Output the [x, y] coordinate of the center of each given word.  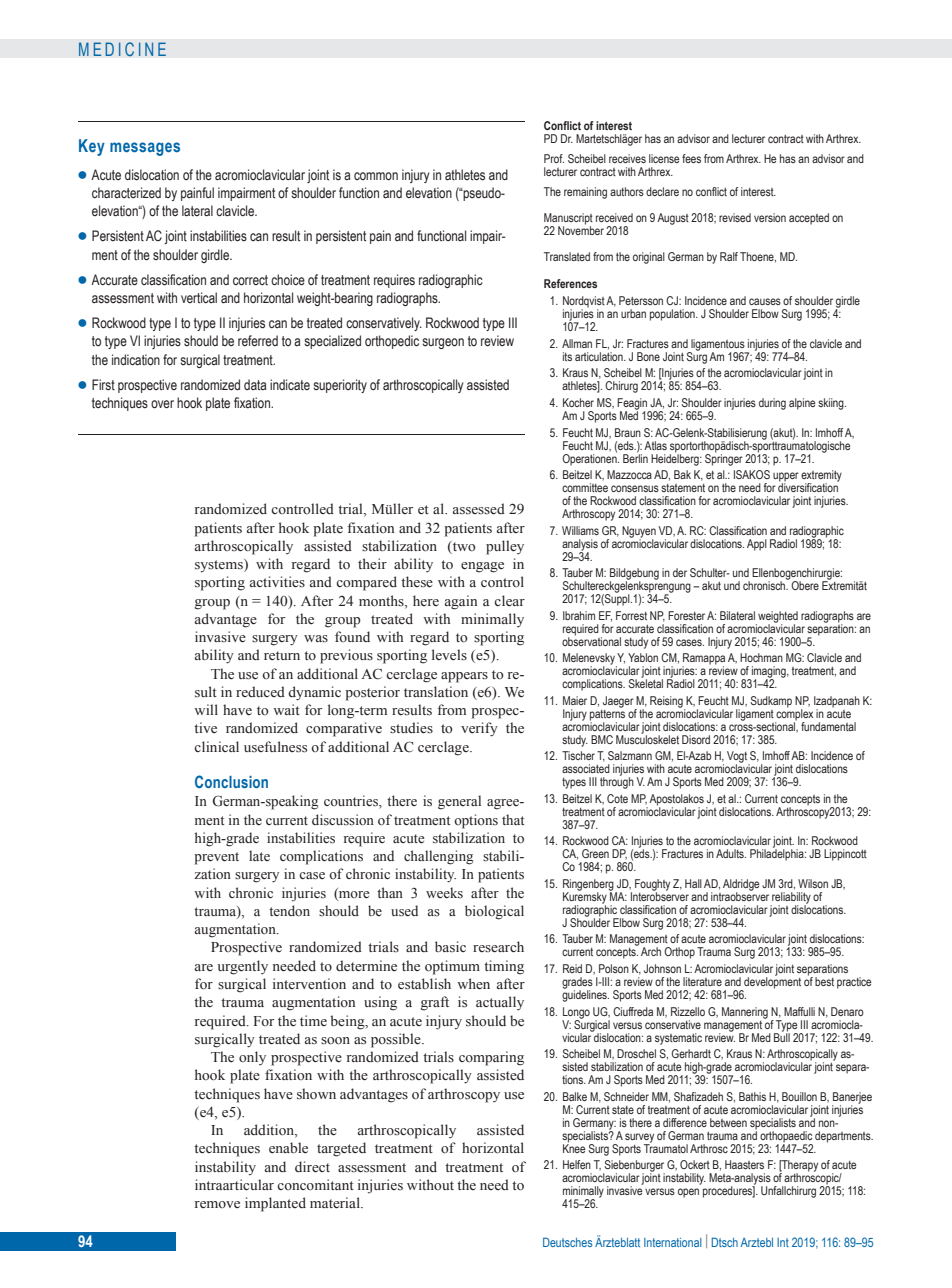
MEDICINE [122, 49]
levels [449, 654]
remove [217, 1204]
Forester [686, 615]
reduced [260, 691]
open [688, 1193]
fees [691, 158]
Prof [554, 158]
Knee [574, 1147]
